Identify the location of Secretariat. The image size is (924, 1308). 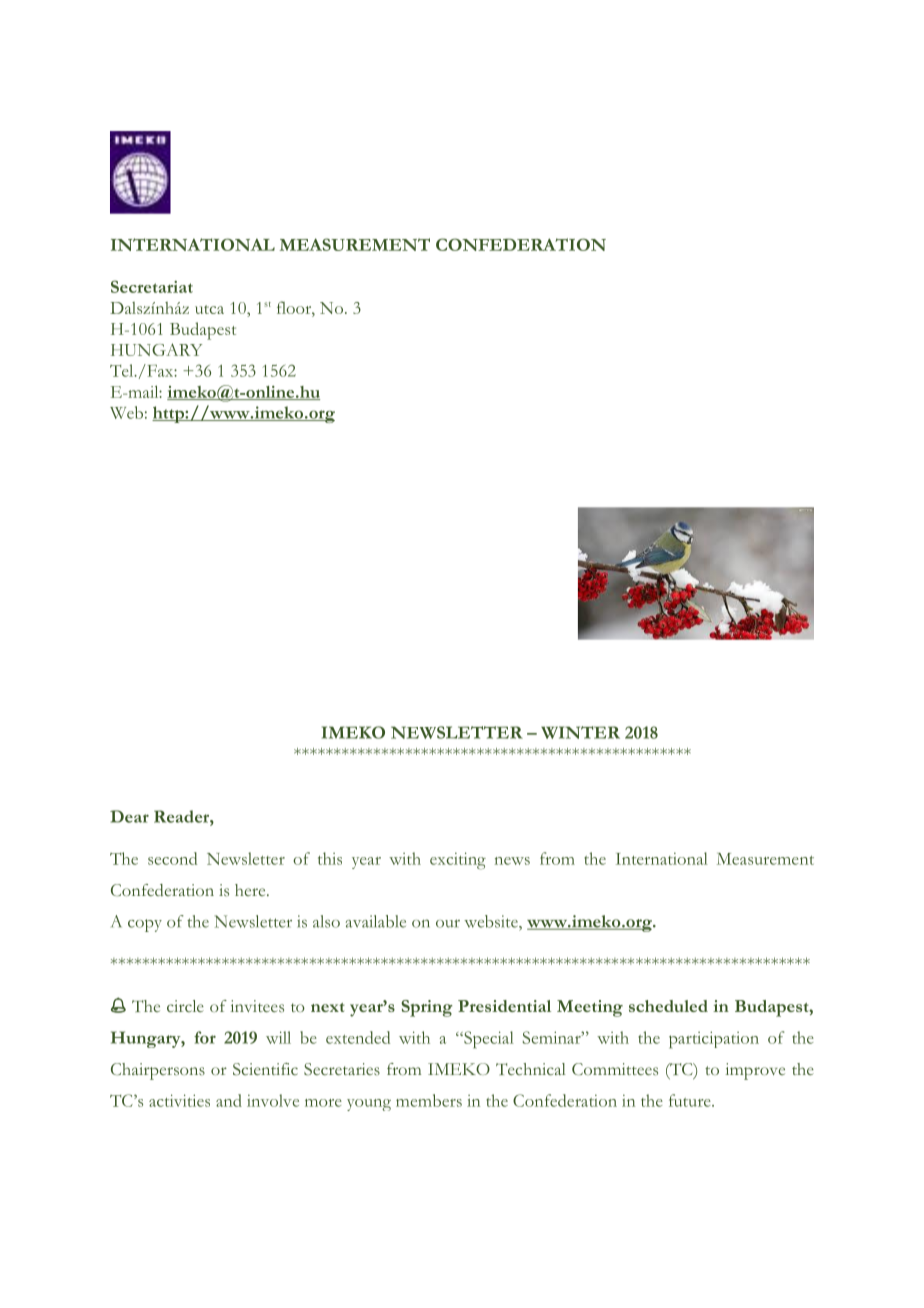
(152, 286).
